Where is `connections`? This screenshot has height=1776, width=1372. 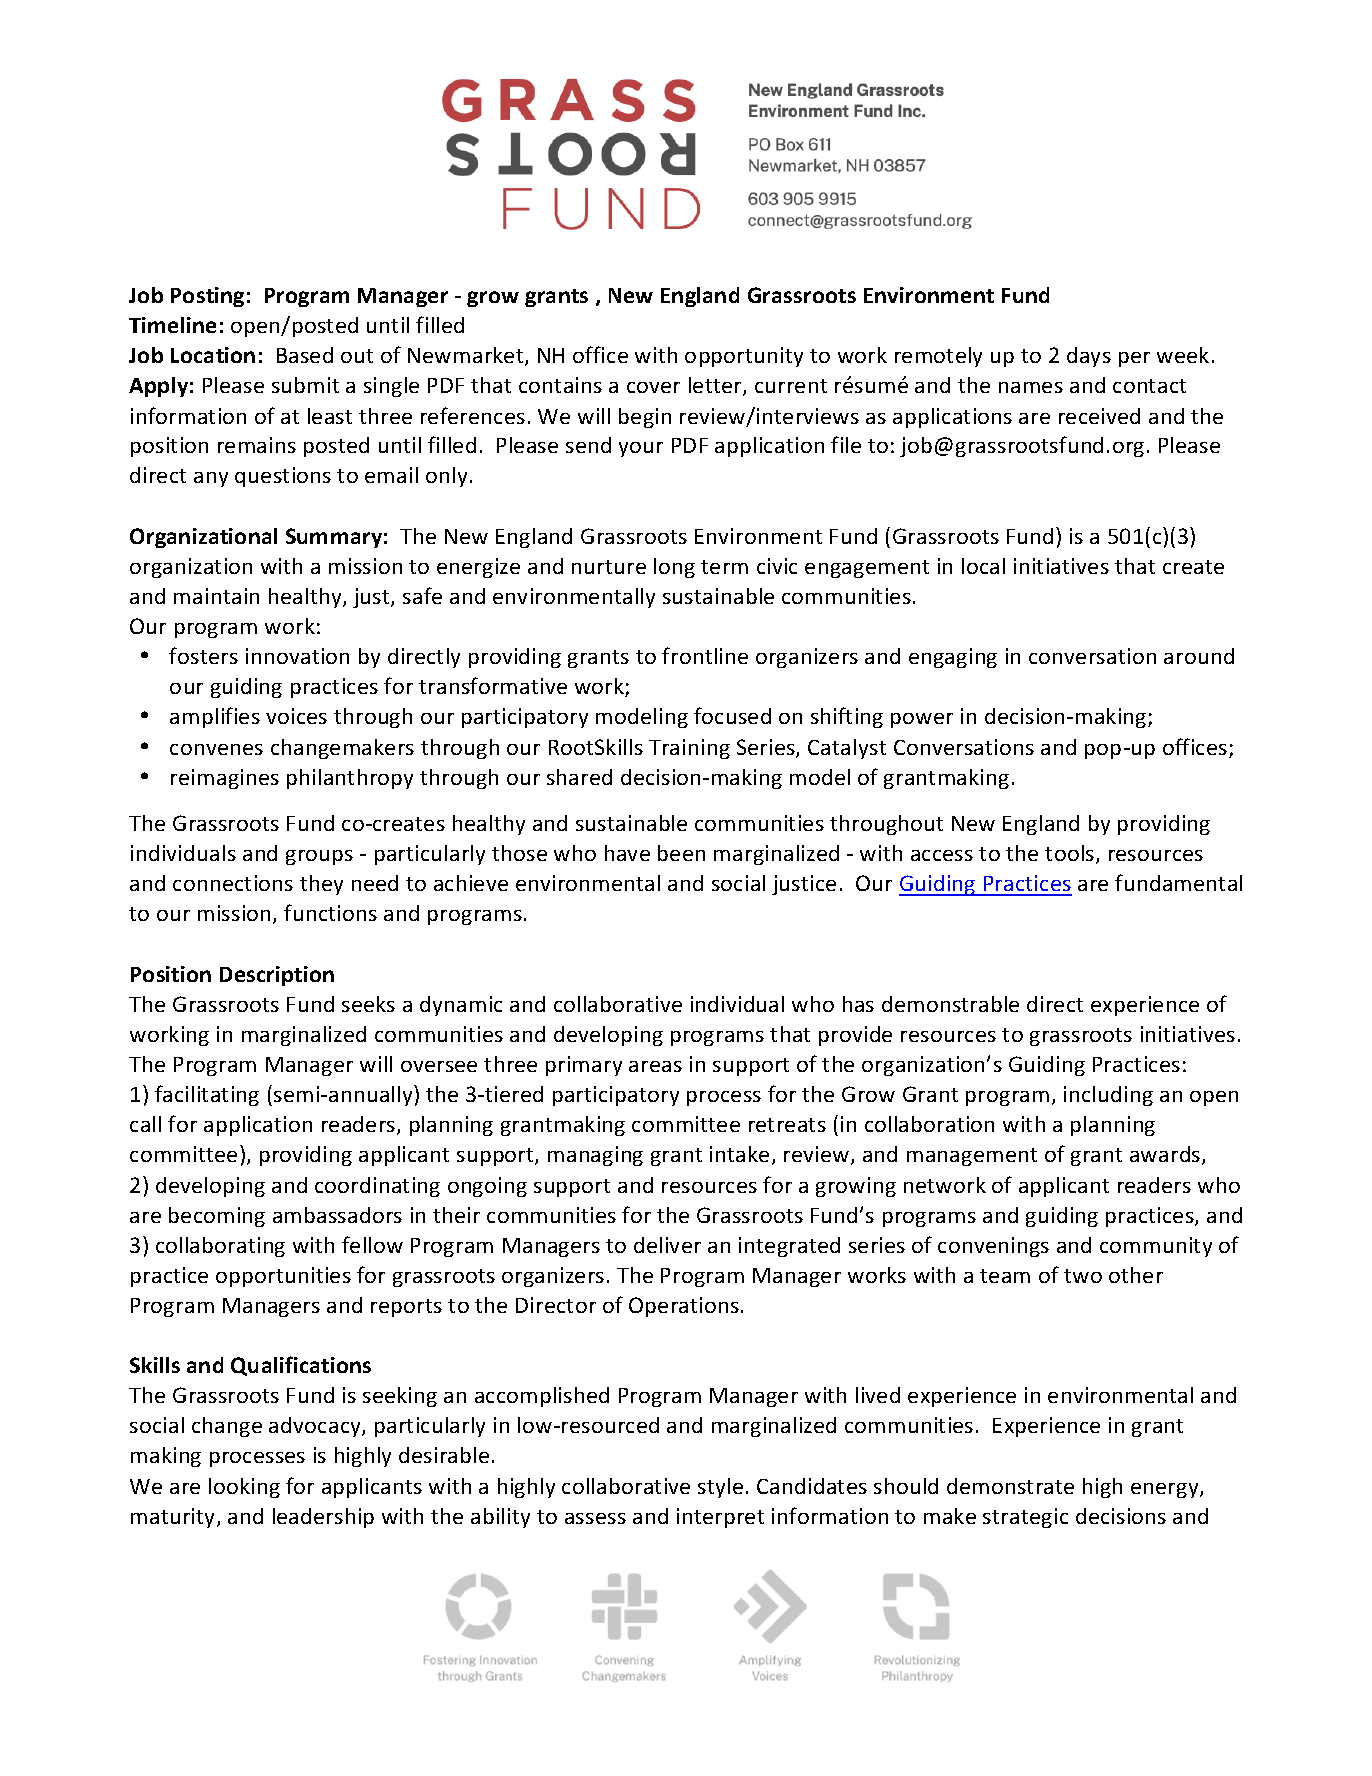 connections is located at coordinates (233, 883).
